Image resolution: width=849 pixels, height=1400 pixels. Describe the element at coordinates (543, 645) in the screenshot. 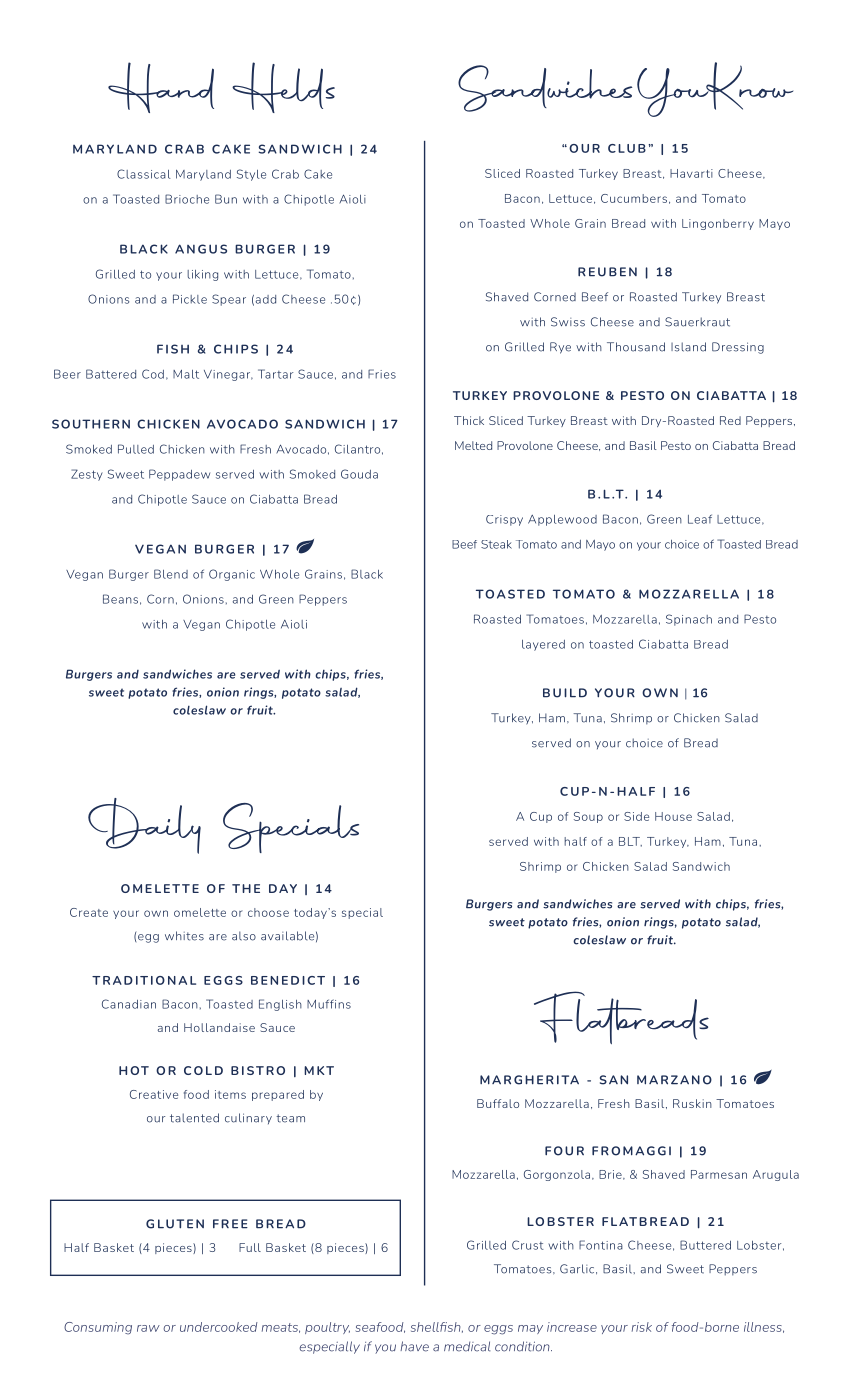

I see `layered` at that location.
